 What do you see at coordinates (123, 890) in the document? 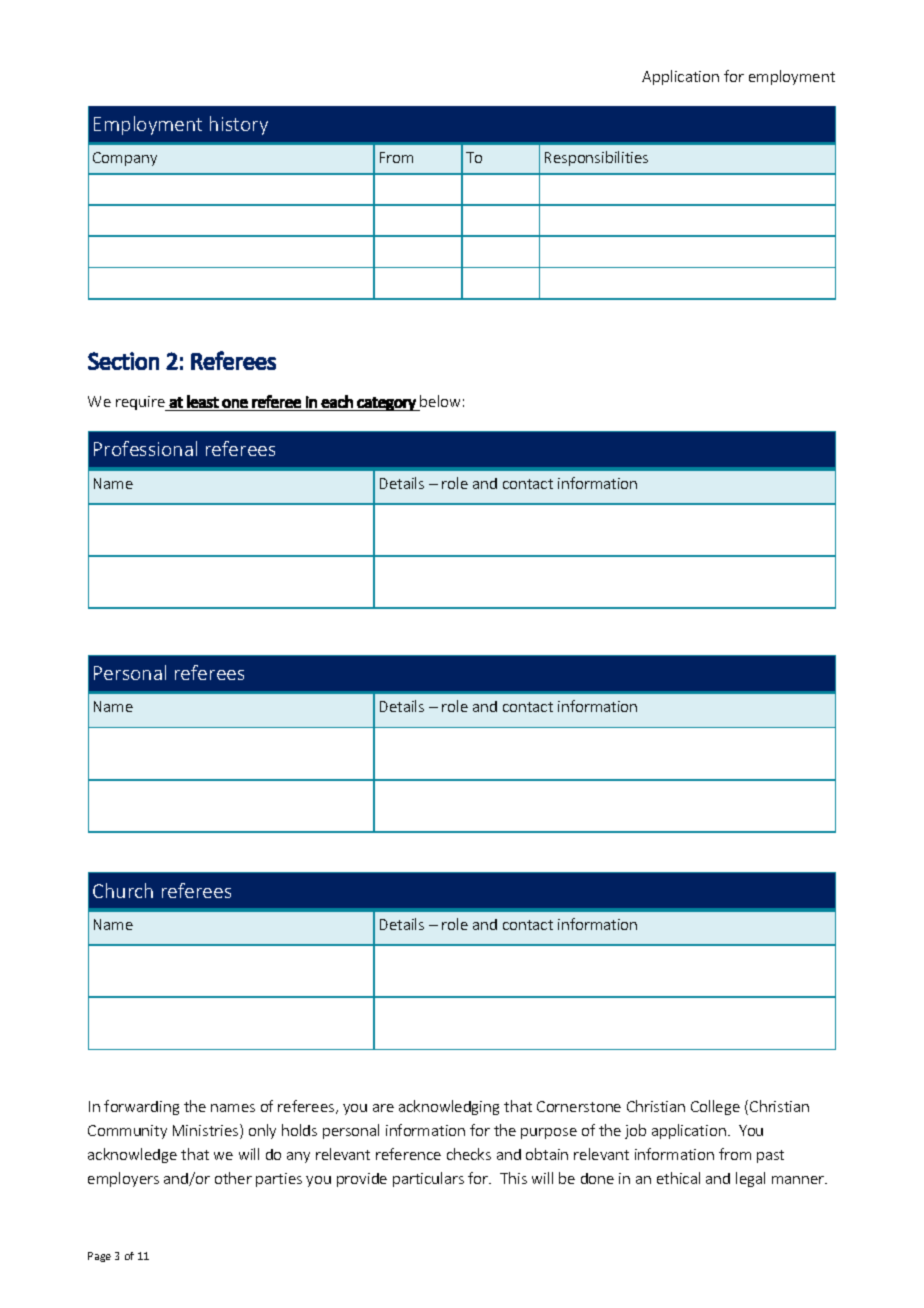
I see `Church` at bounding box center [123, 890].
